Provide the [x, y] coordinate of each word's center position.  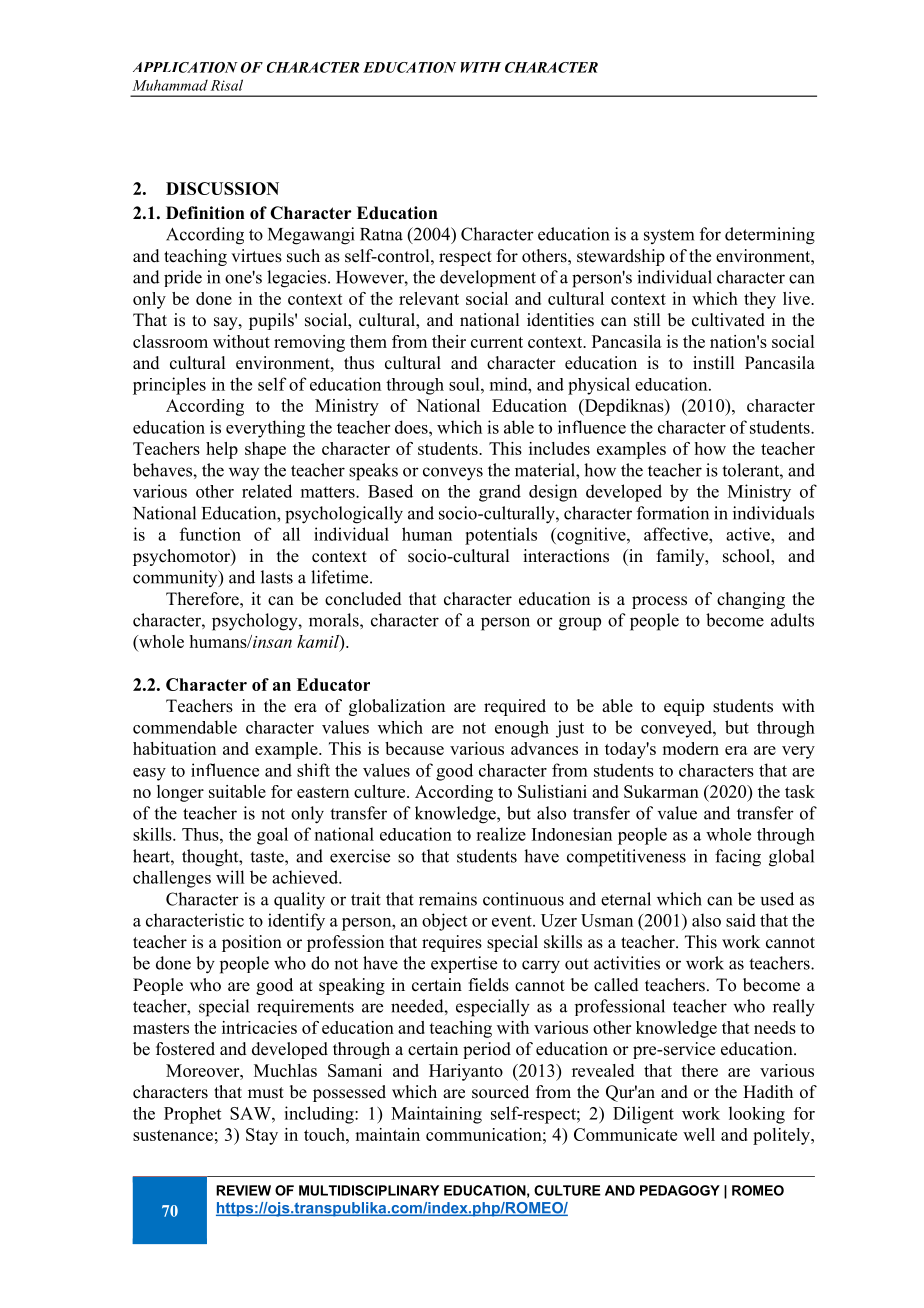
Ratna [381, 234]
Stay [262, 1136]
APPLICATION [185, 67]
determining [770, 236]
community [176, 578]
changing [751, 600]
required [515, 707]
